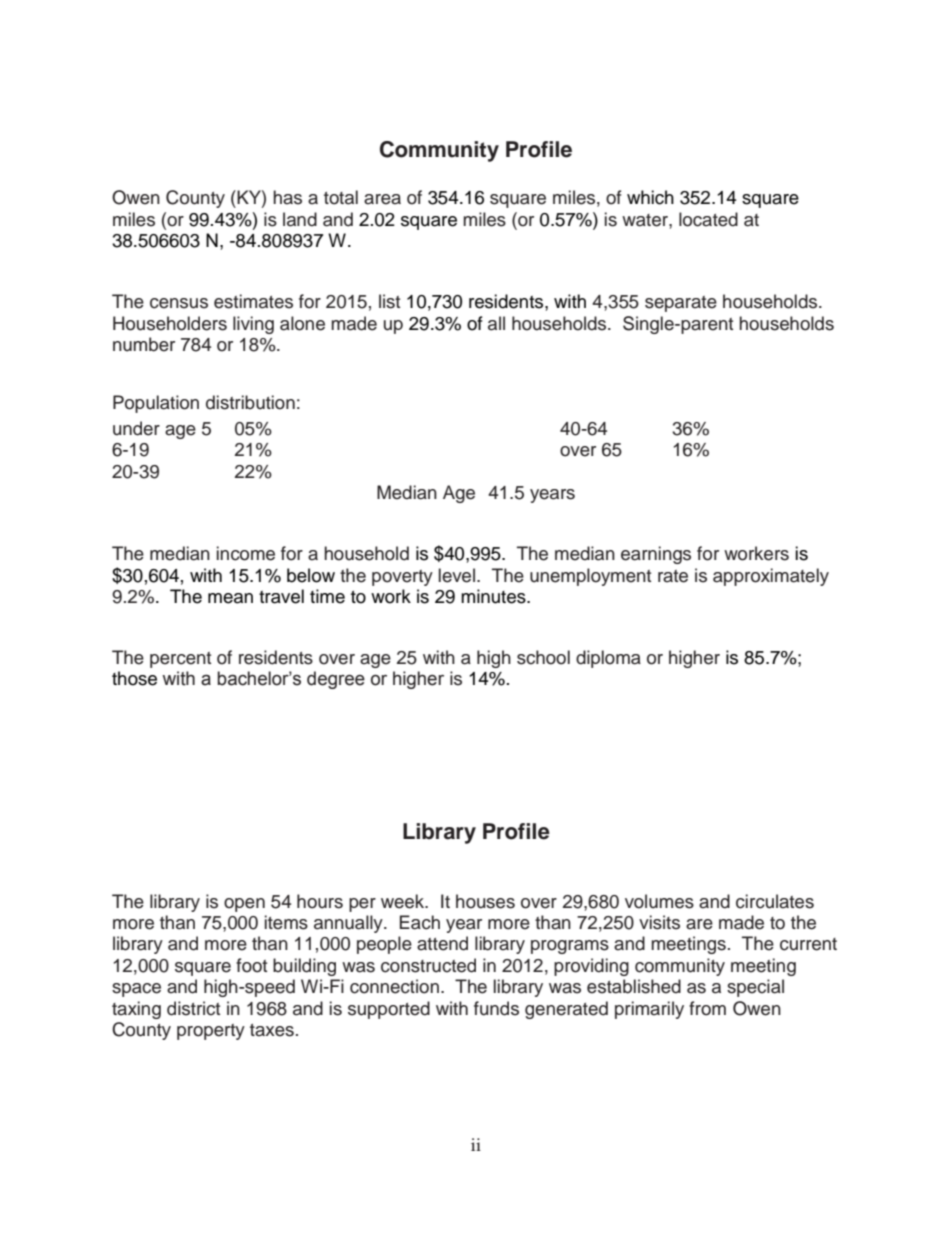 This screenshot has height=1233, width=952. What do you see at coordinates (382, 199) in the screenshot?
I see `area` at bounding box center [382, 199].
